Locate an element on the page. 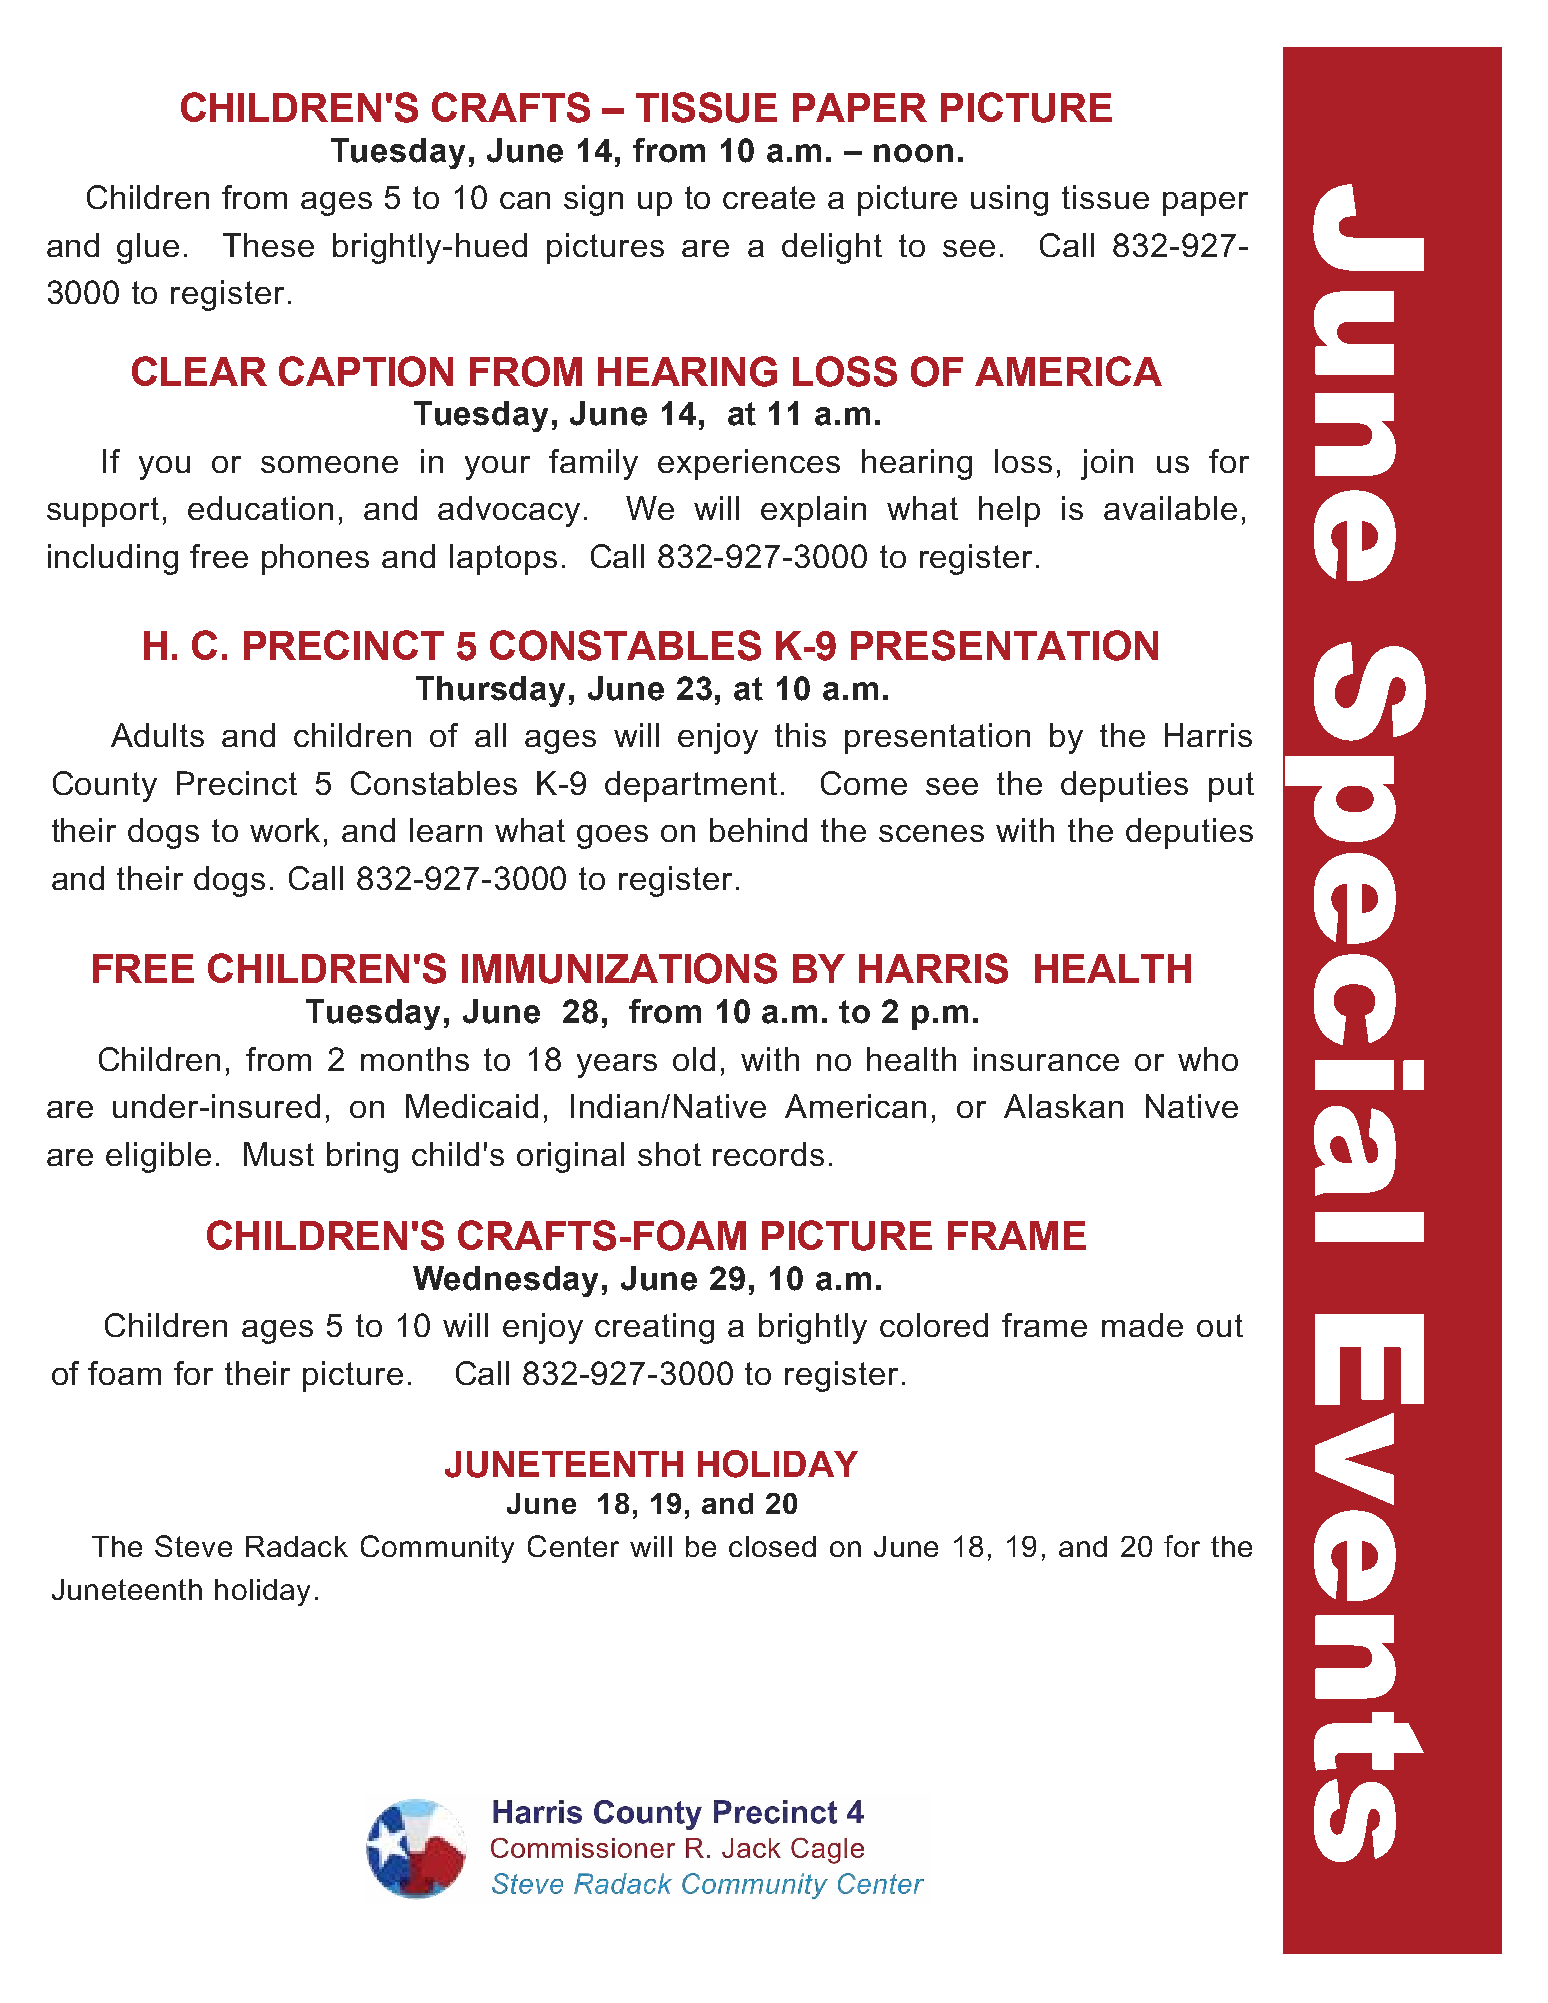 The width and height of the page is (1548, 2003). sign is located at coordinates (593, 200).
